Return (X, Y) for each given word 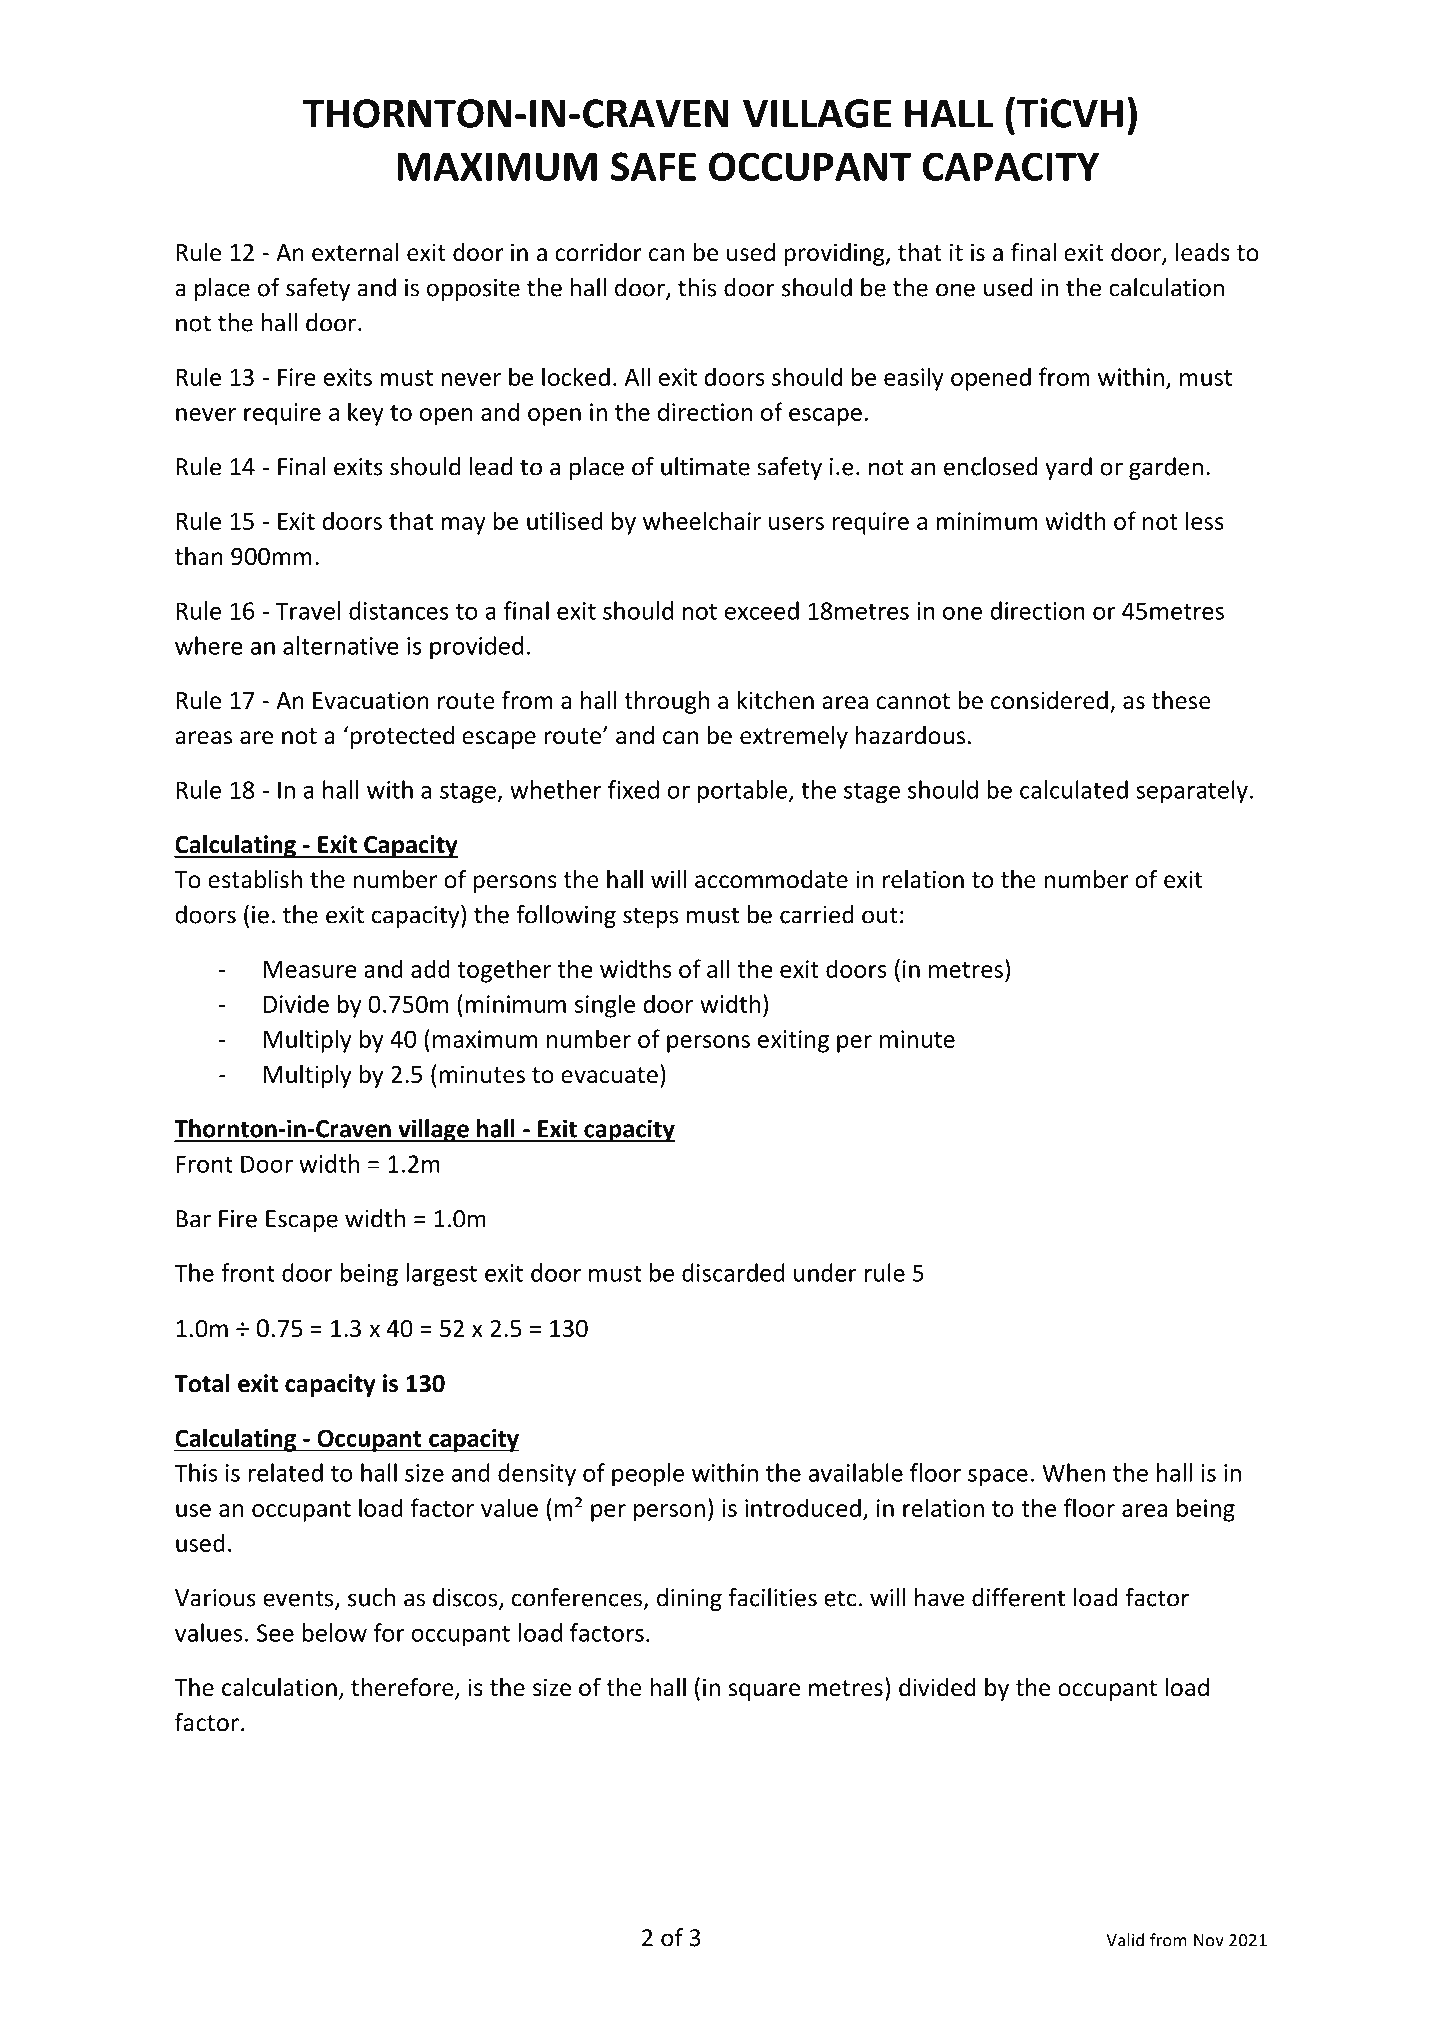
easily (914, 379)
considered (1049, 700)
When (1073, 1472)
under (825, 1272)
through (666, 702)
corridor (598, 252)
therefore (403, 1688)
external (355, 252)
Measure (310, 969)
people (648, 1475)
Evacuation (371, 700)
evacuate (609, 1075)
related (285, 1472)
